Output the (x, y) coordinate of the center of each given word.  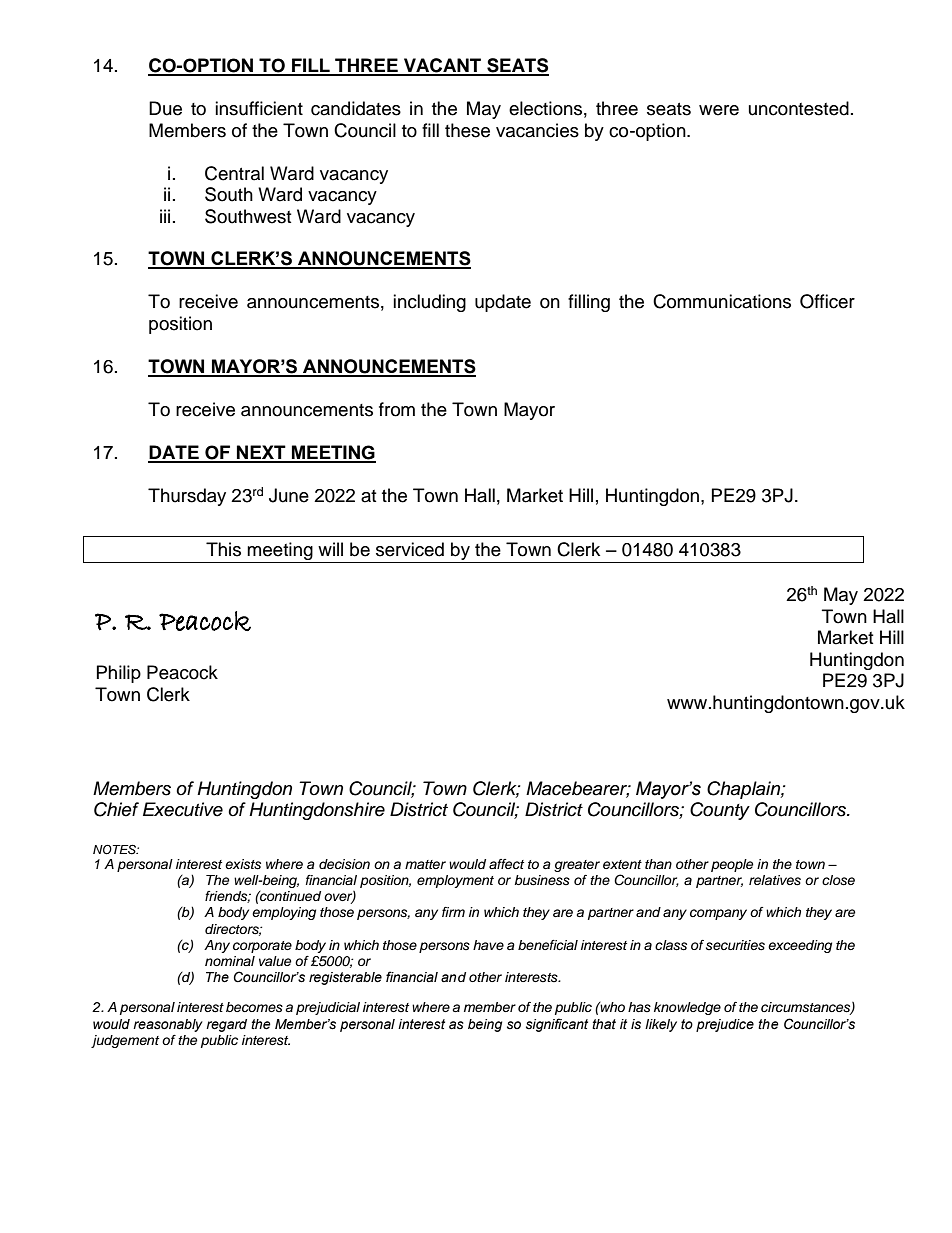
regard (226, 1025)
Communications (722, 301)
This (223, 549)
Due (165, 108)
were (719, 110)
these (467, 130)
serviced (410, 549)
